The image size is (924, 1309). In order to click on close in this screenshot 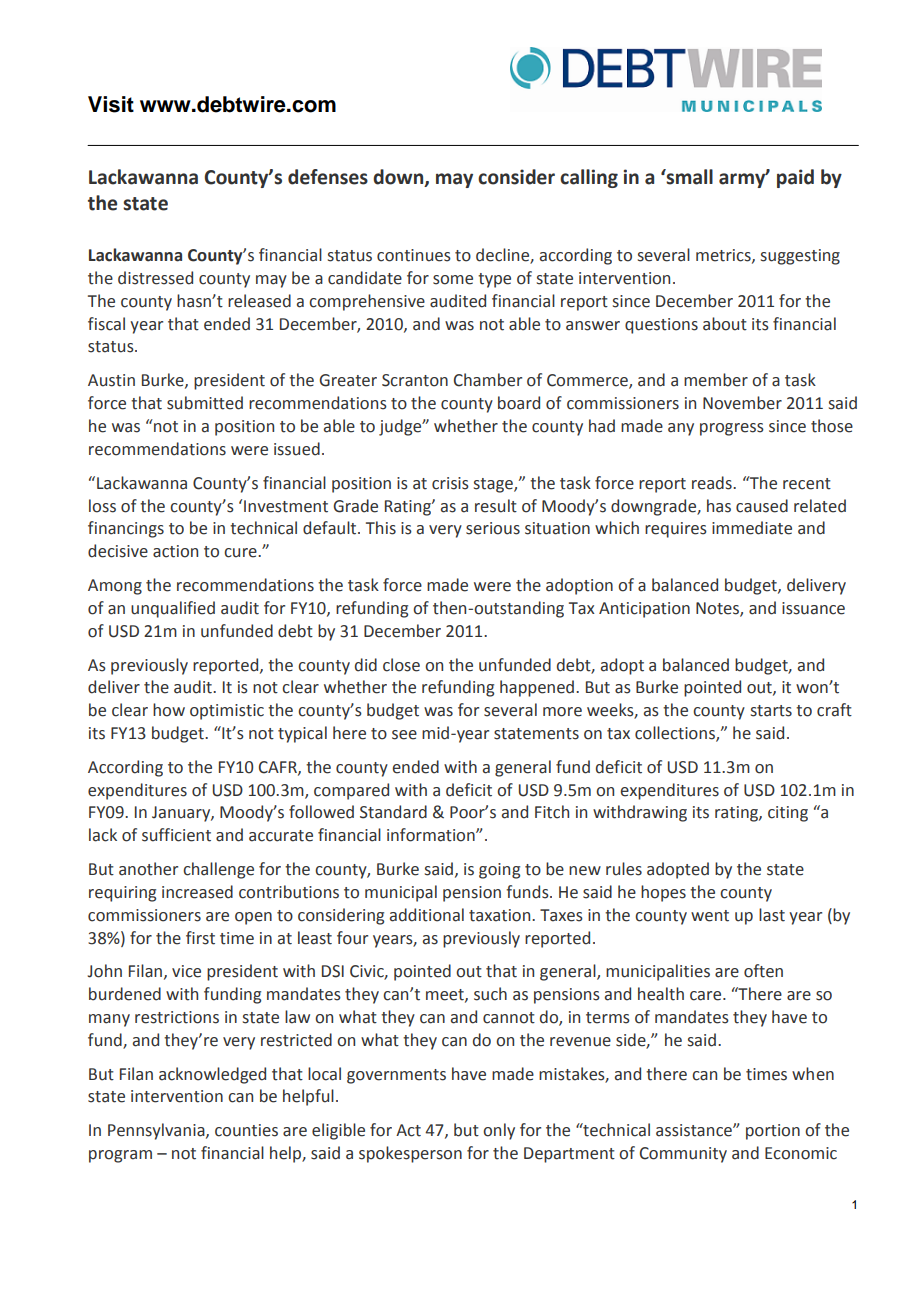, I will do `click(401, 665)`.
